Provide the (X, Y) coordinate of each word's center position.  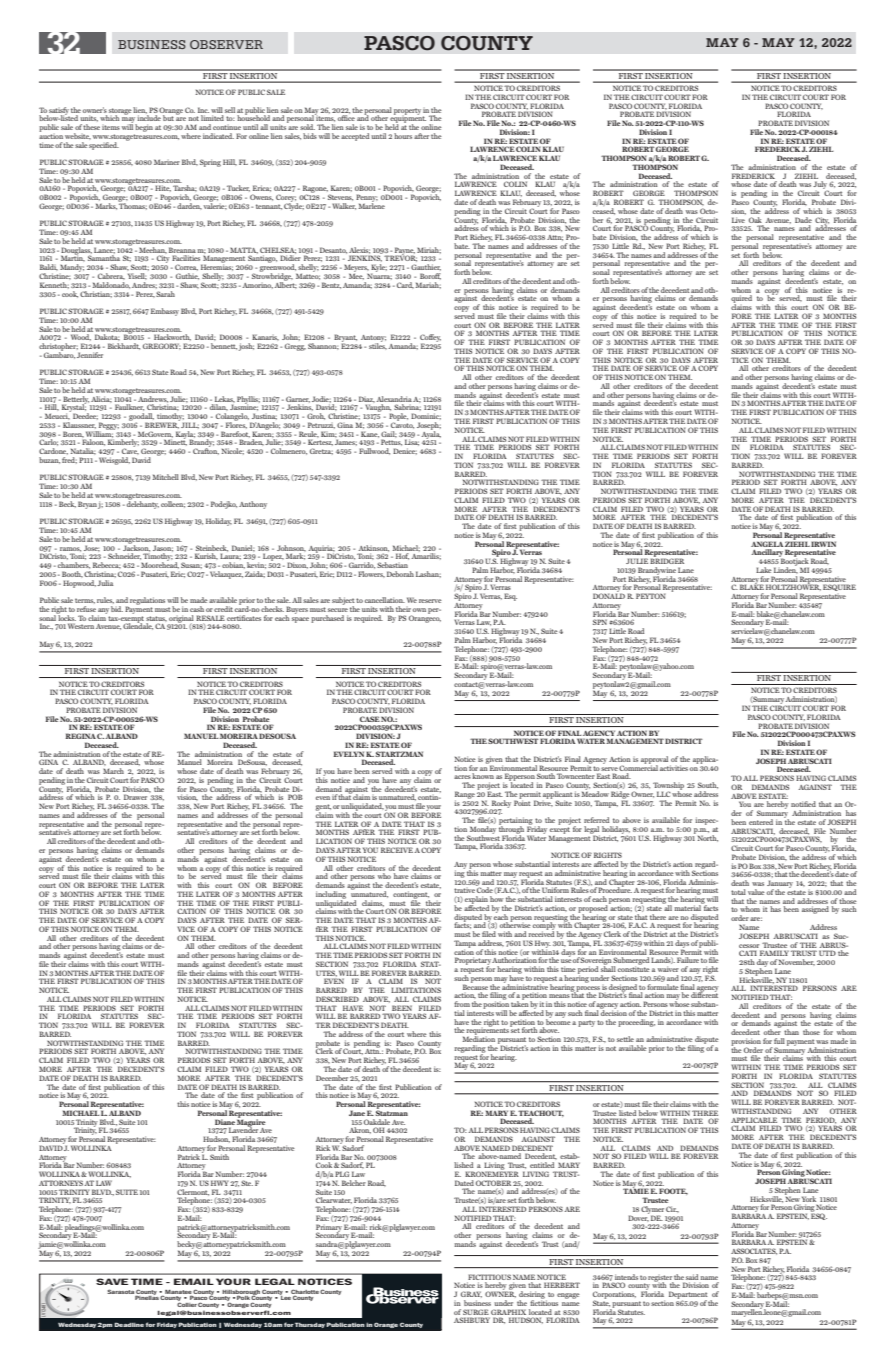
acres (462, 777)
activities (674, 768)
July (821, 186)
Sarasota (121, 1293)
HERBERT (562, 1285)
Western (81, 626)
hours (403, 136)
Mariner (167, 162)
